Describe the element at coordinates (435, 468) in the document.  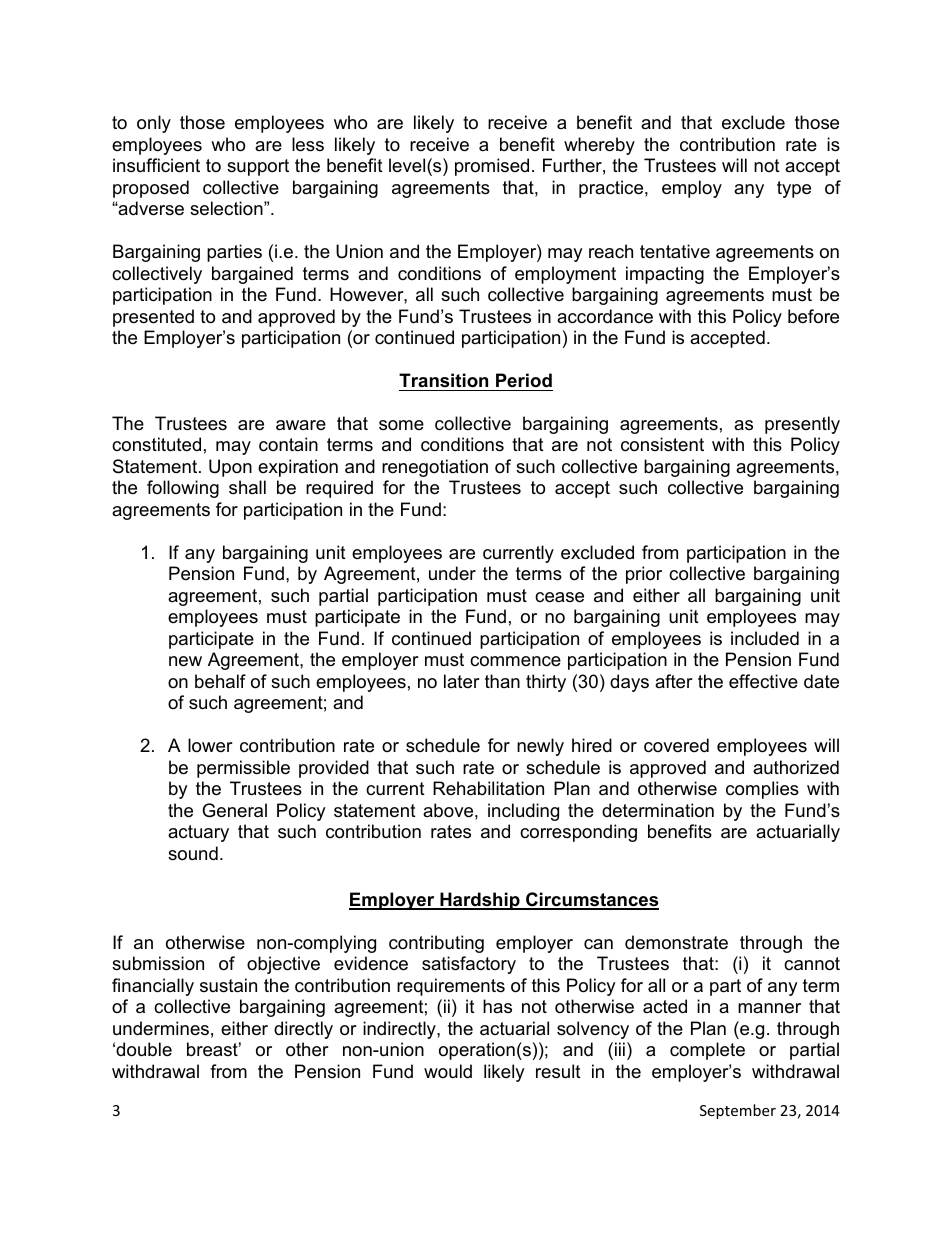
I see `renegotiation` at that location.
